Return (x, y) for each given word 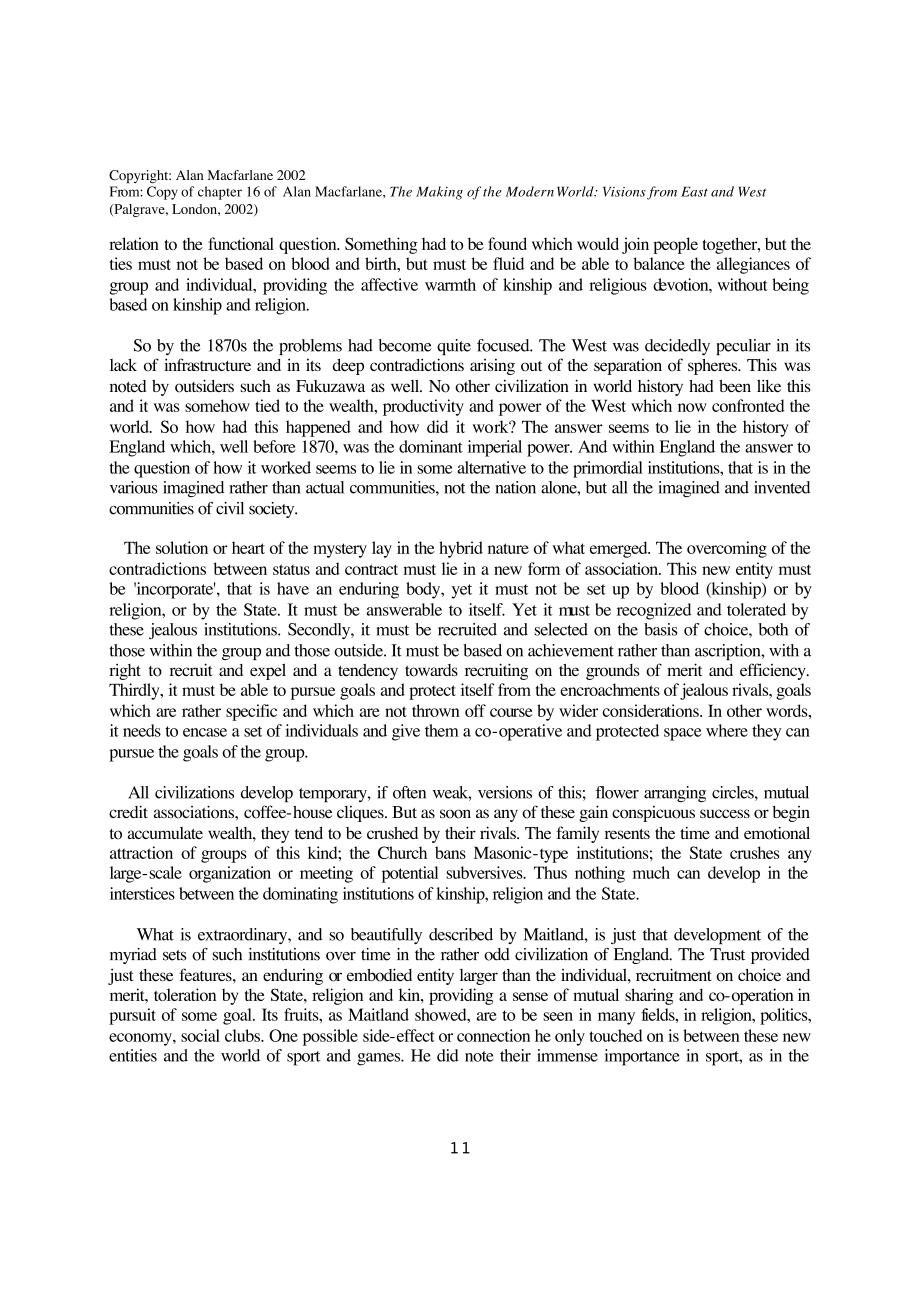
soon (455, 814)
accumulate (165, 833)
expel (268, 671)
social (200, 1035)
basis (661, 629)
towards (431, 670)
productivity (423, 407)
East (694, 192)
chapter (220, 193)
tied (267, 405)
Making (439, 193)
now (692, 407)
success (725, 813)
